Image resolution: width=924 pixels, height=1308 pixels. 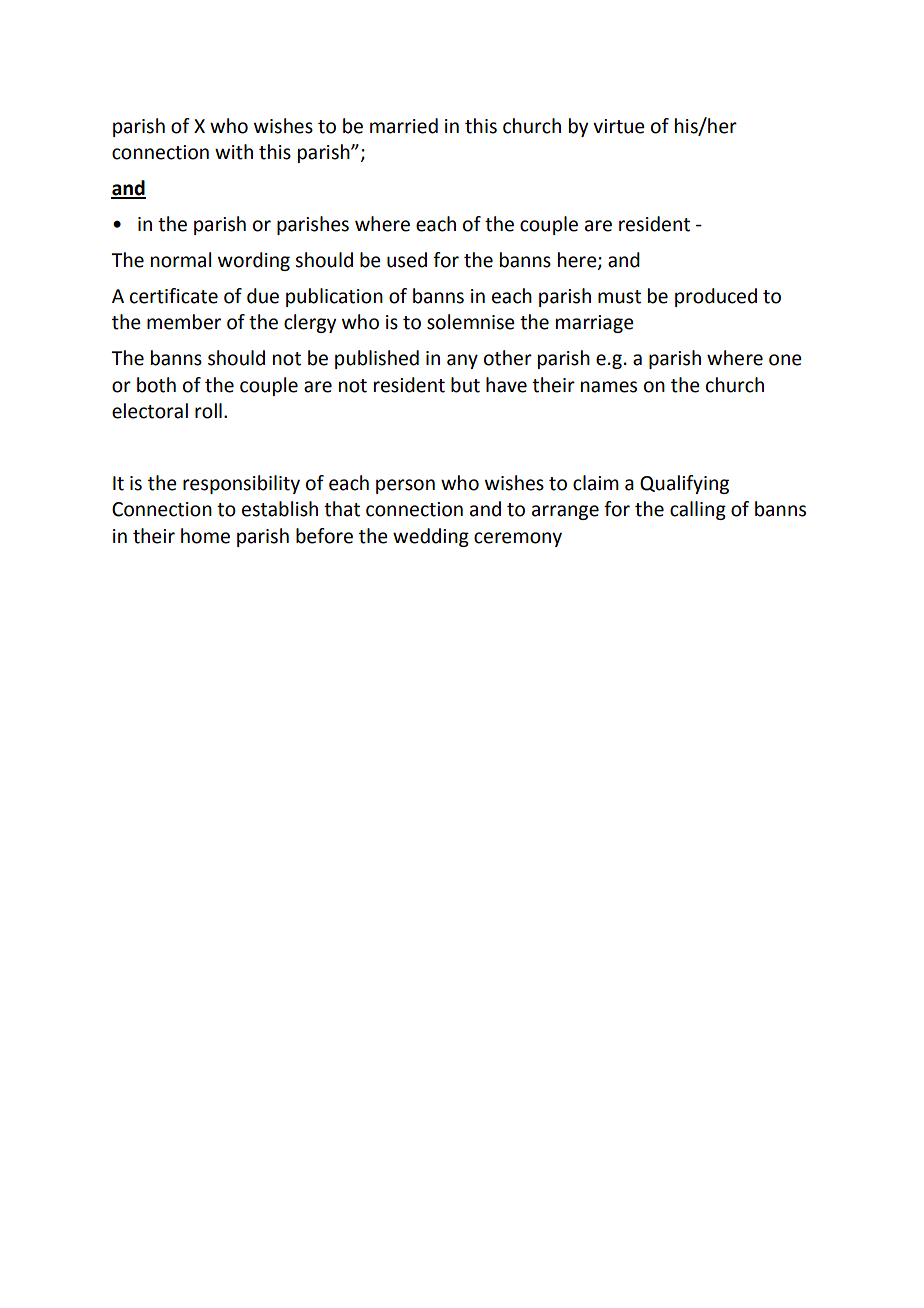 What do you see at coordinates (234, 152) in the screenshot?
I see `with` at bounding box center [234, 152].
